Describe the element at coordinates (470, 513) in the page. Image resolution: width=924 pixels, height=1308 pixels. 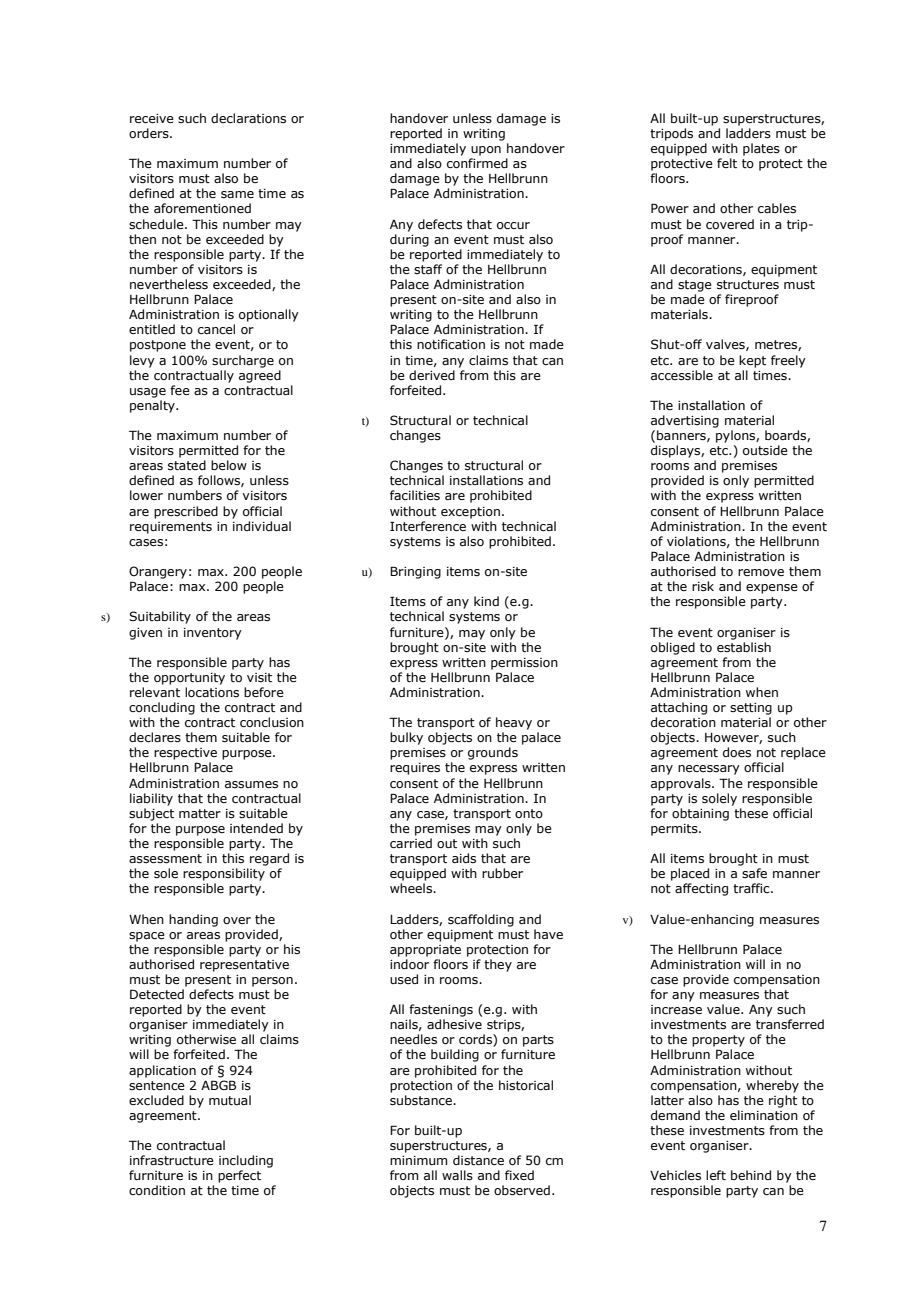
I see `exception` at that location.
